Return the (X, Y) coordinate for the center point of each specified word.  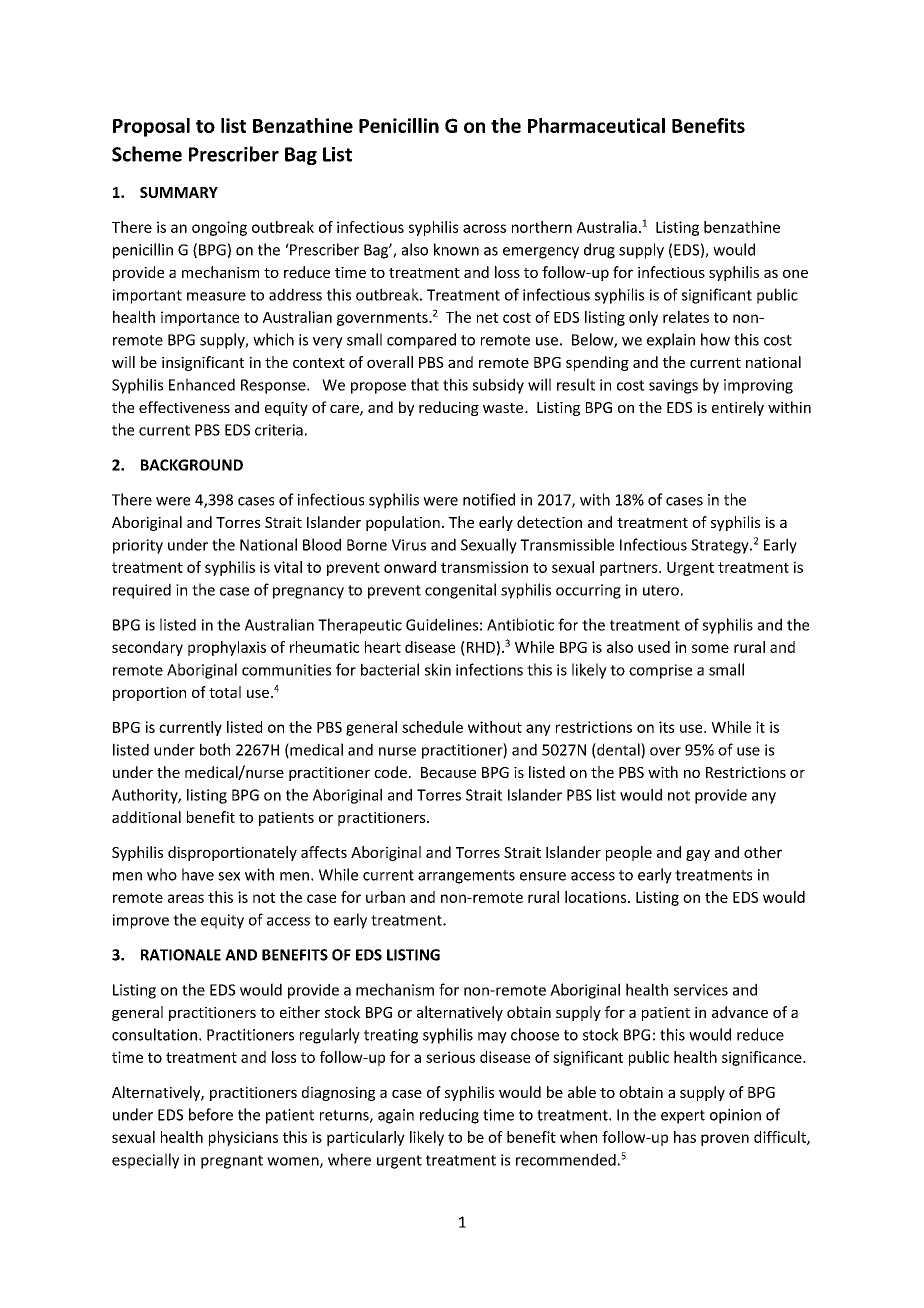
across (484, 228)
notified (489, 499)
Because (448, 772)
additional (146, 817)
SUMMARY (179, 192)
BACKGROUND (192, 465)
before (211, 1114)
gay (698, 855)
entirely (738, 408)
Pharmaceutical (596, 125)
